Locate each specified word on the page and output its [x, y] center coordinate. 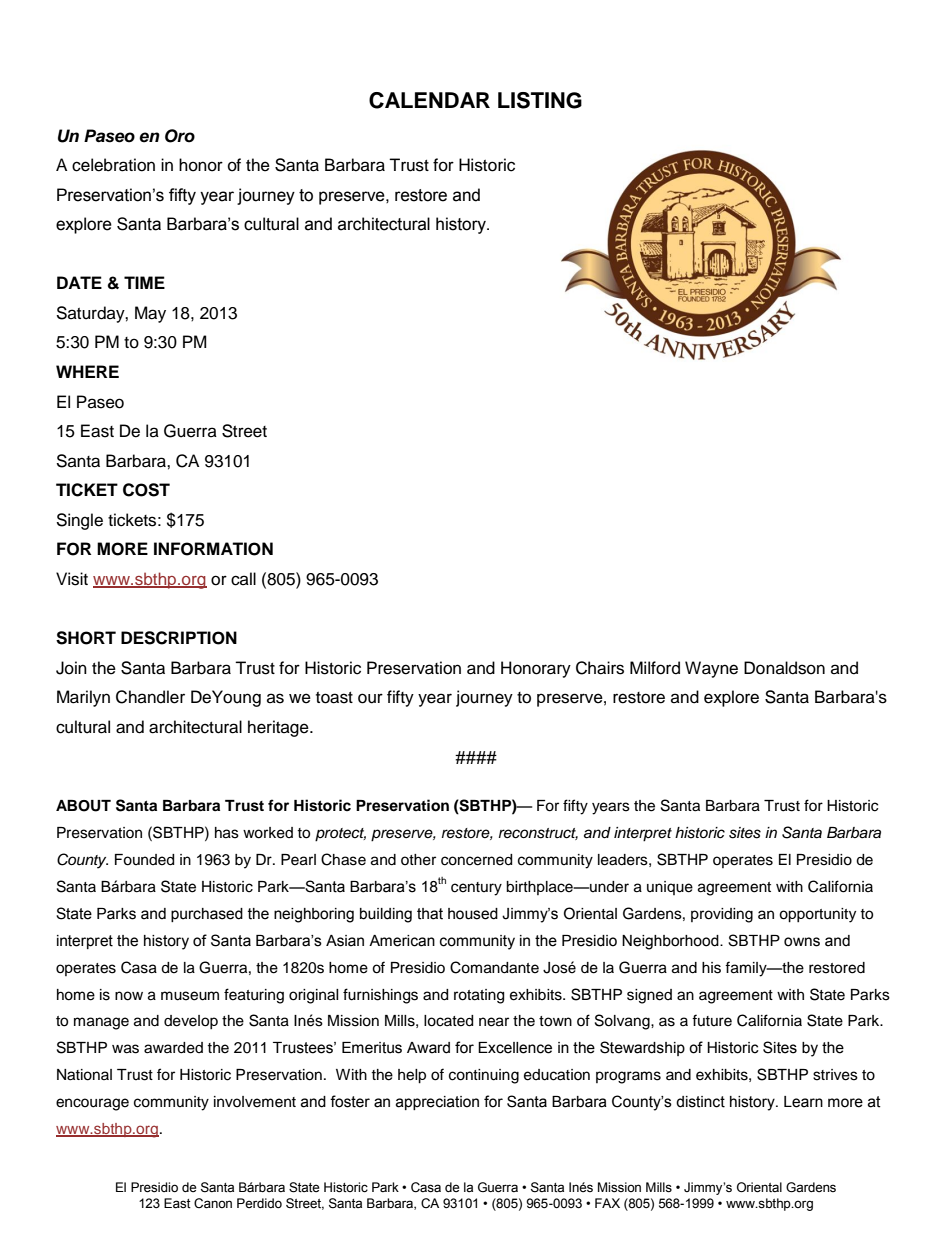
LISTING [540, 100]
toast [334, 698]
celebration [113, 165]
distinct [700, 1102]
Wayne [711, 669]
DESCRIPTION [179, 638]
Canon [213, 1203]
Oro [180, 136]
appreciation [437, 1103]
